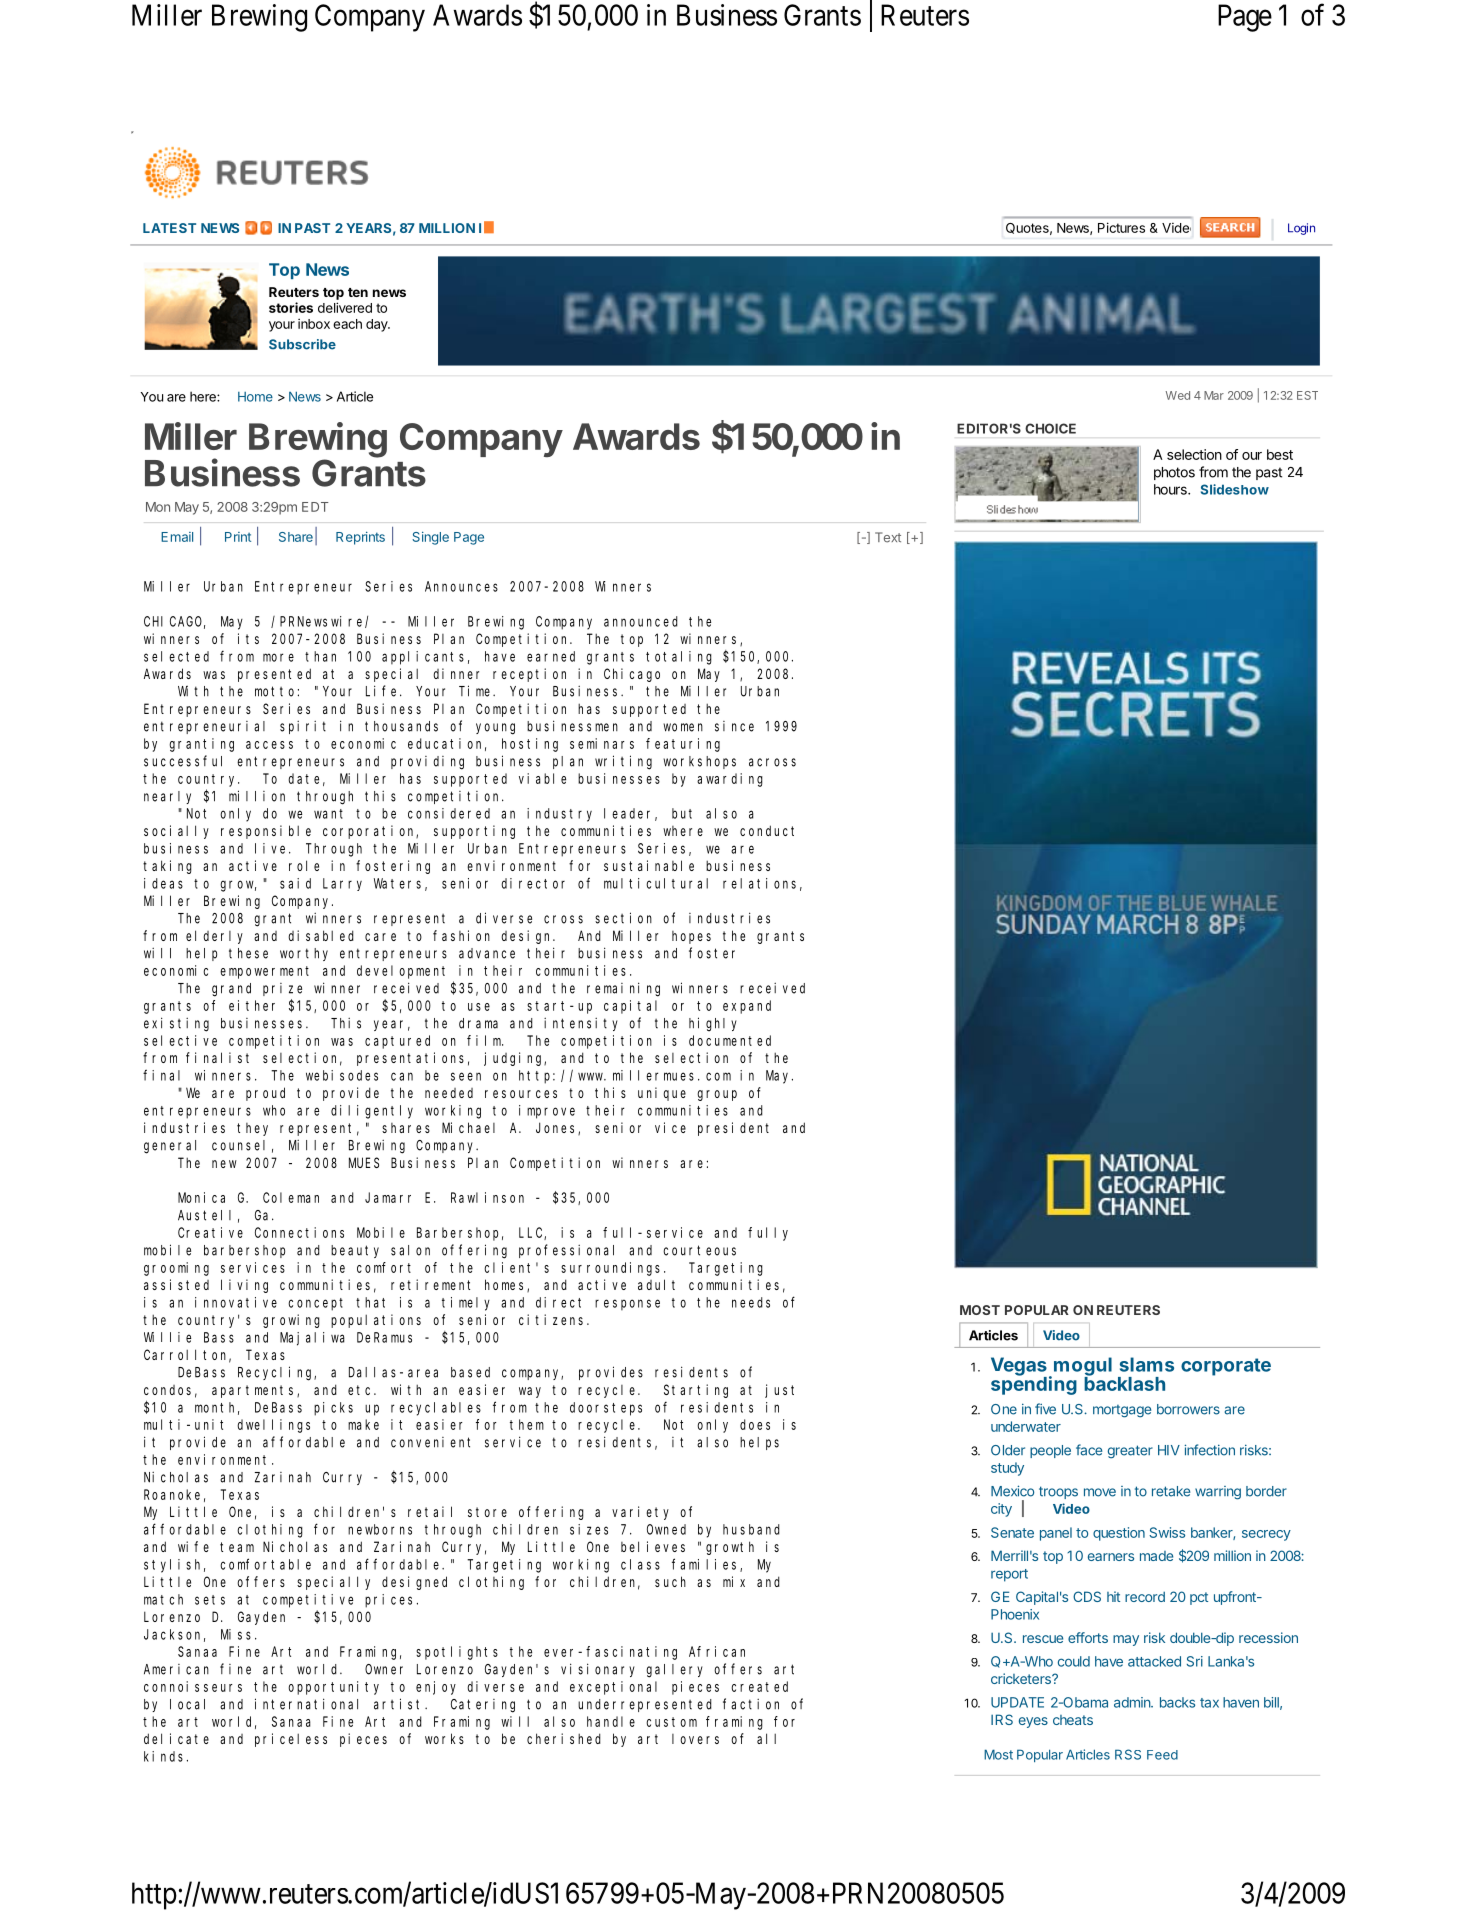  I want to click on hours, so click(1171, 489).
